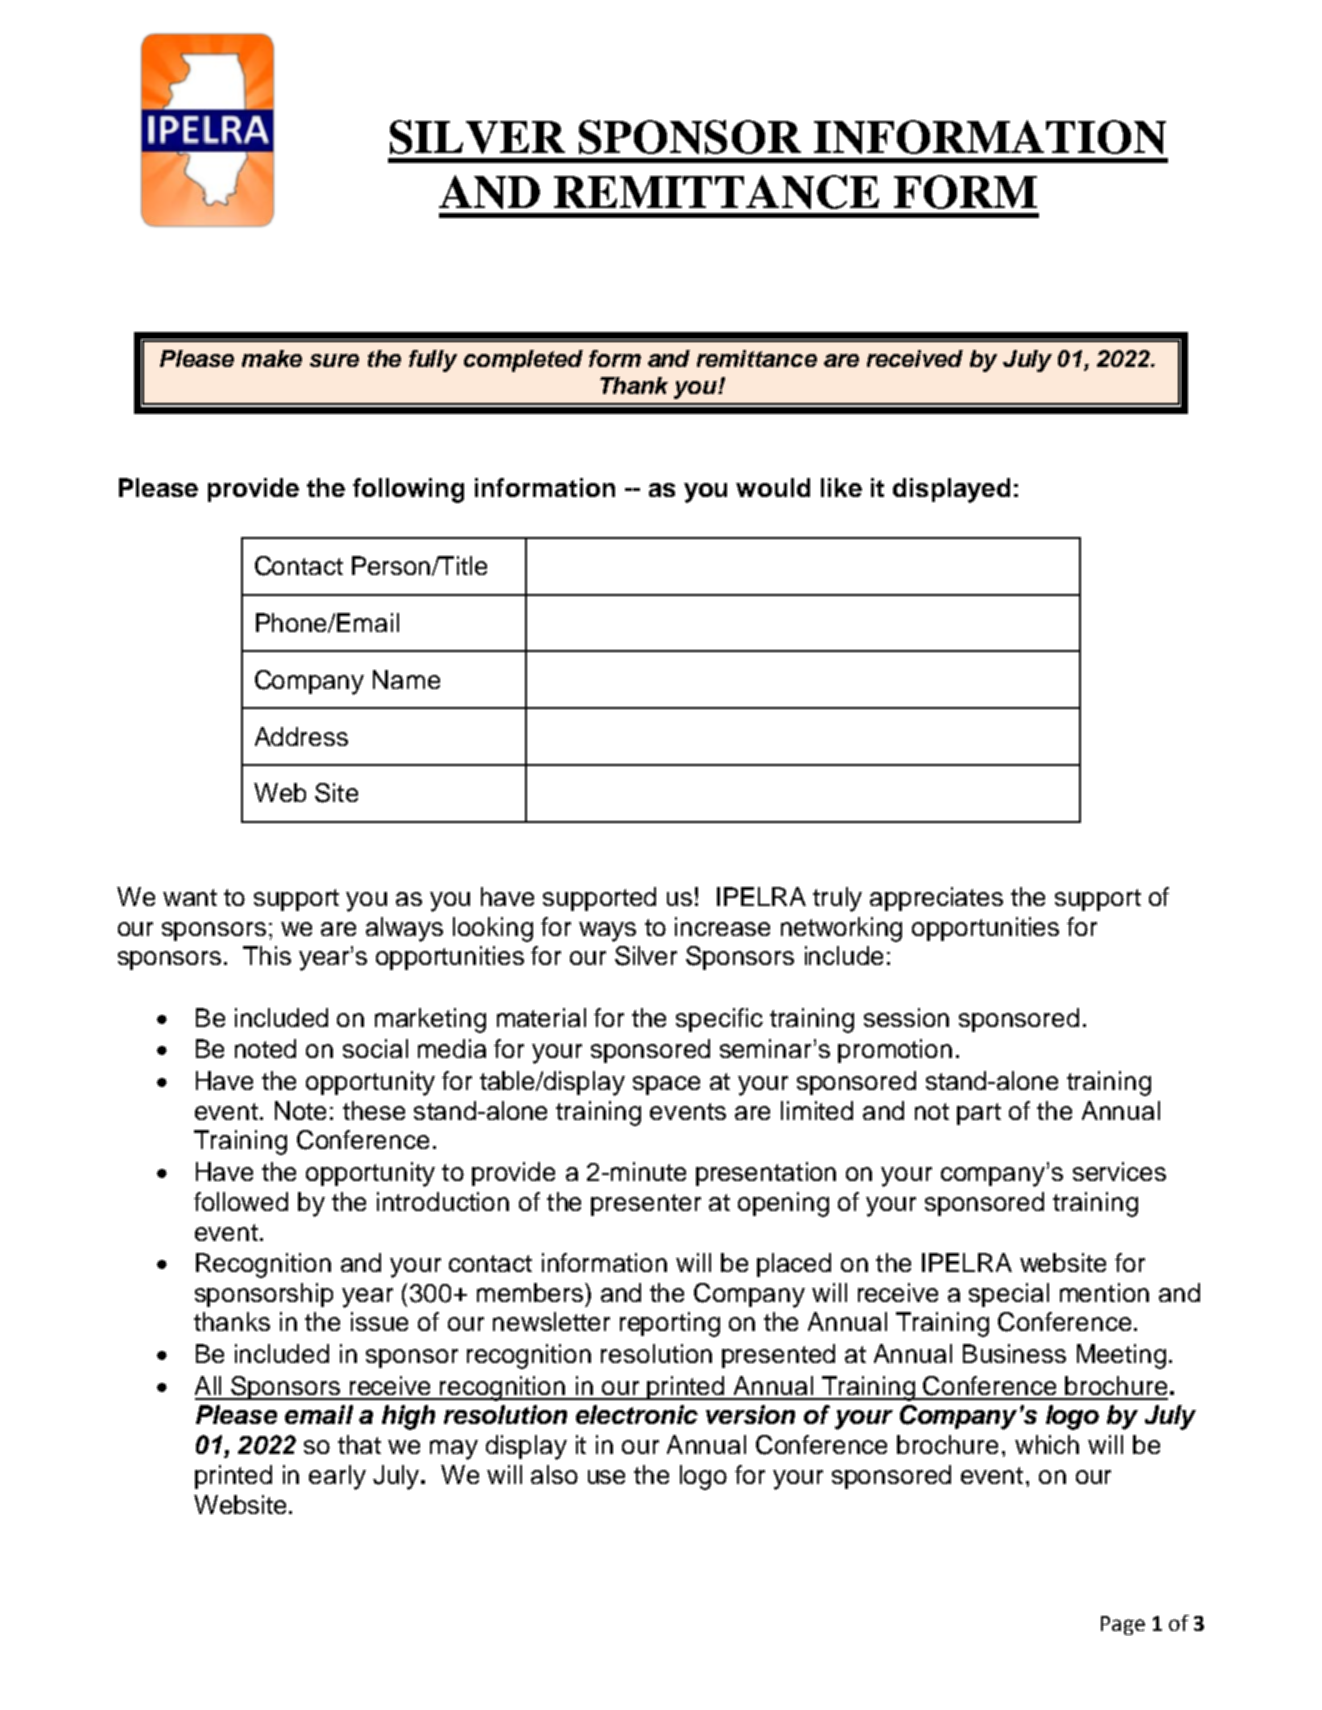  Describe the element at coordinates (719, 1020) in the screenshot. I see `specific` at that location.
